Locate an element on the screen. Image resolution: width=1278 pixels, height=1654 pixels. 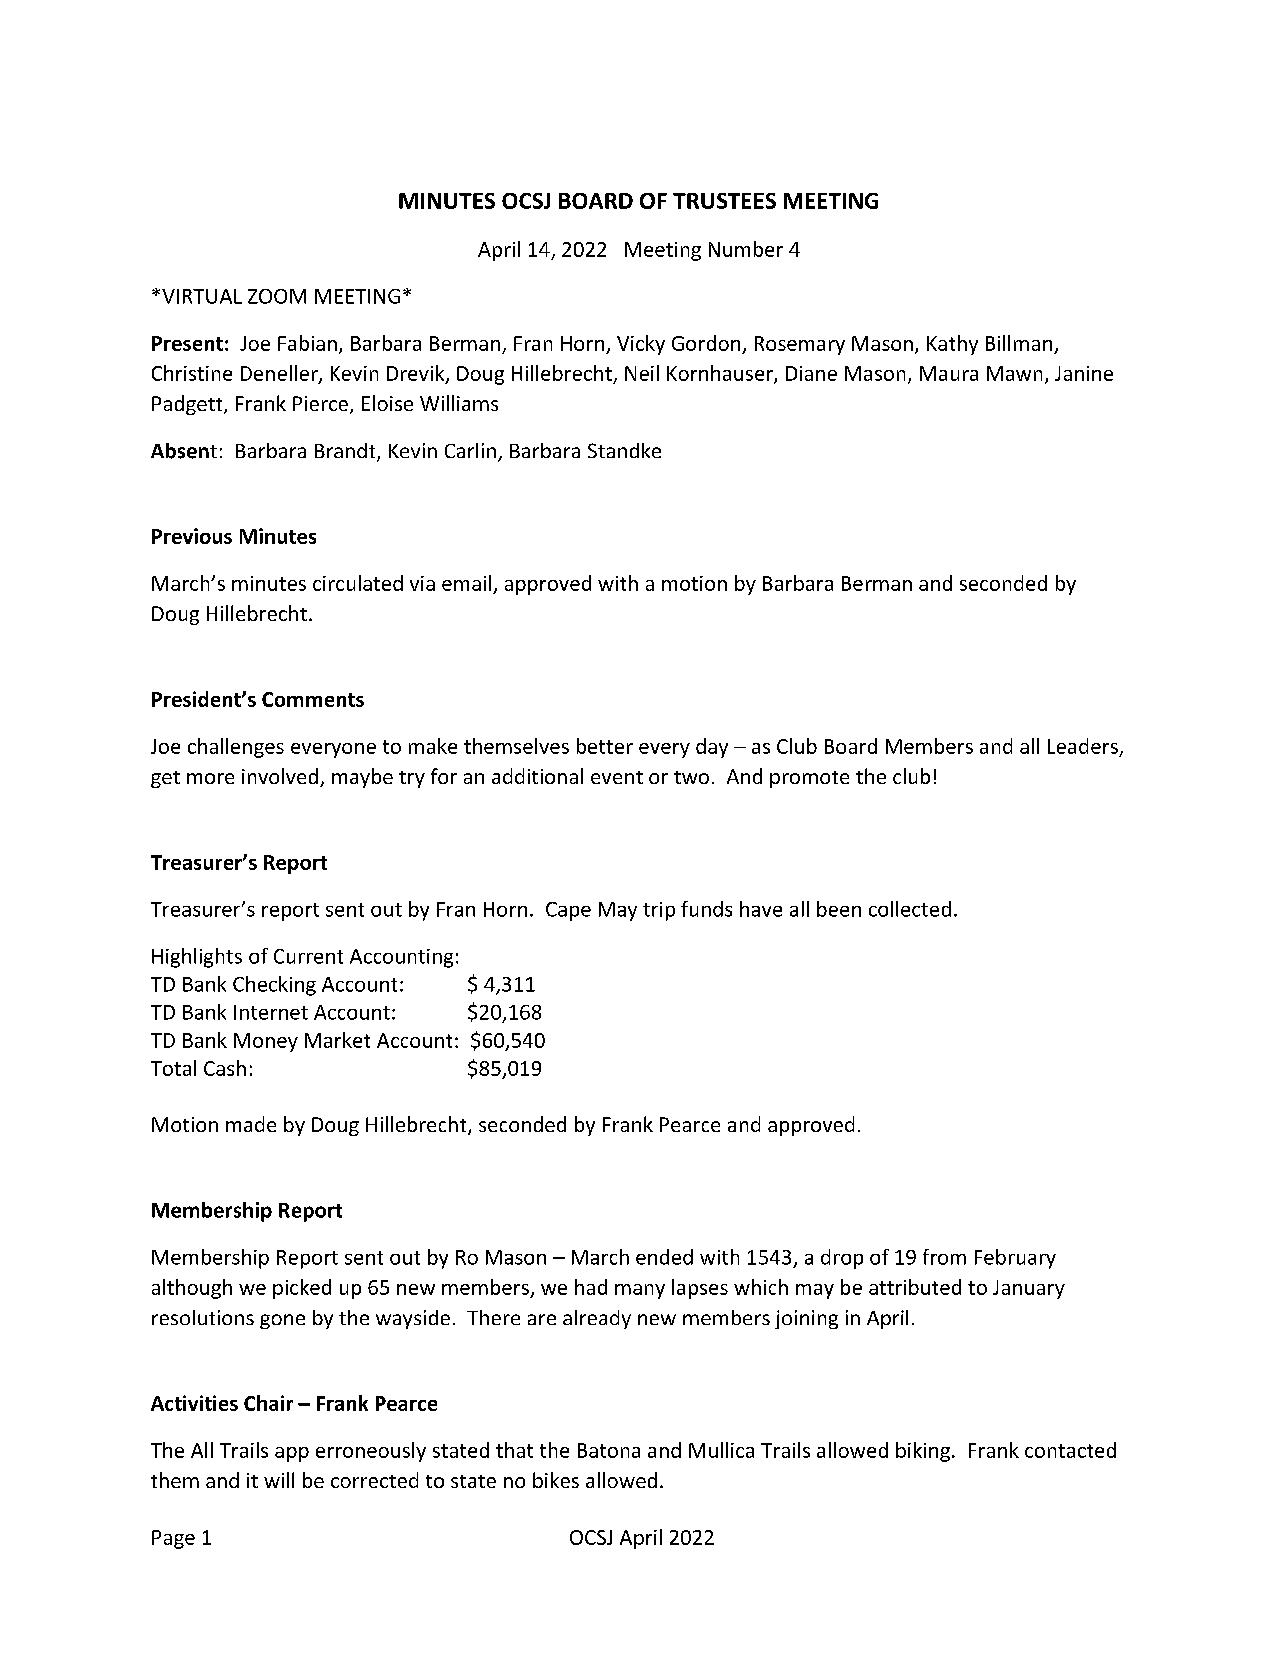
biking is located at coordinates (923, 1452).
